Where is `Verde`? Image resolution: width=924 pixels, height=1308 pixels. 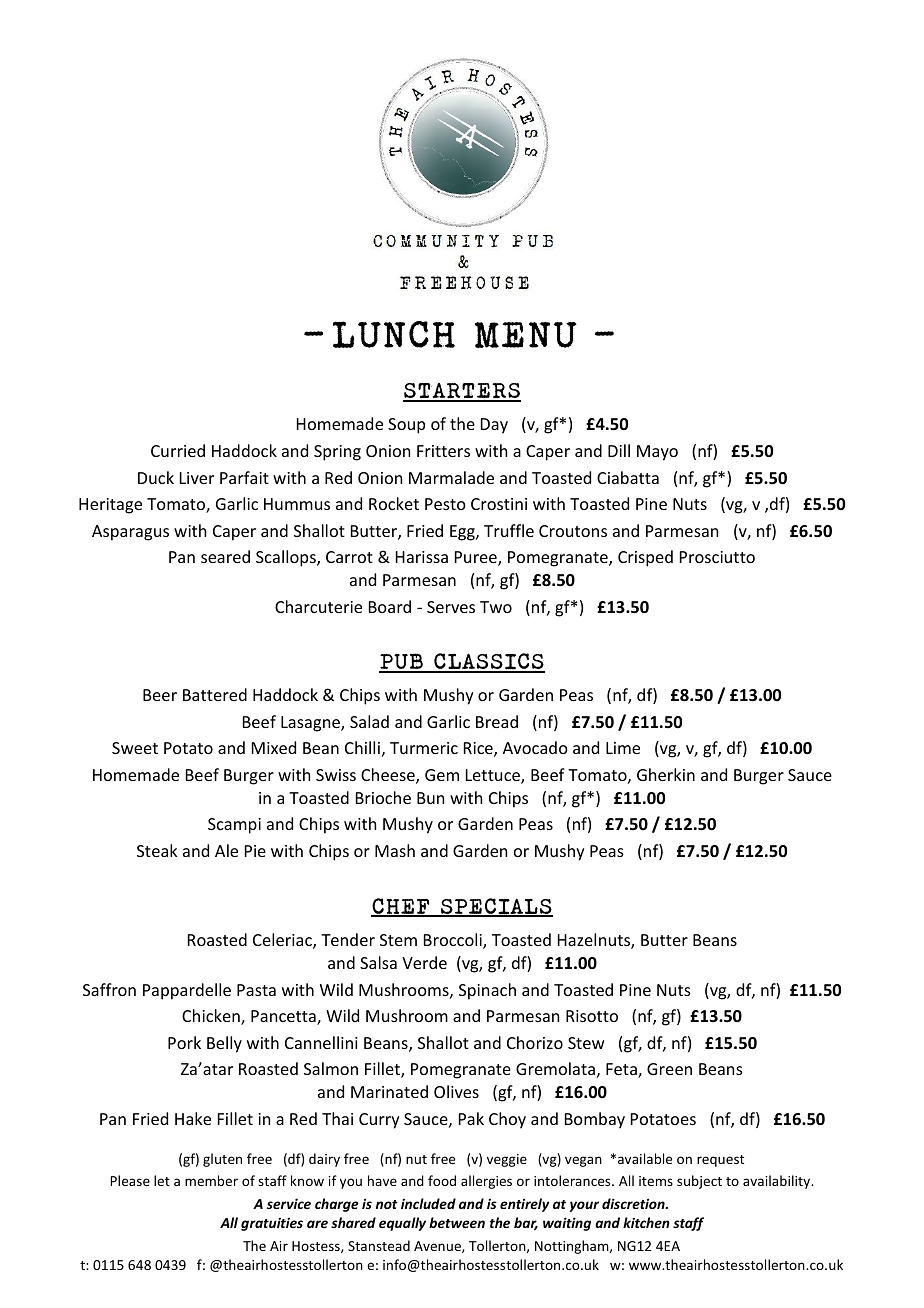
Verde is located at coordinates (424, 962).
